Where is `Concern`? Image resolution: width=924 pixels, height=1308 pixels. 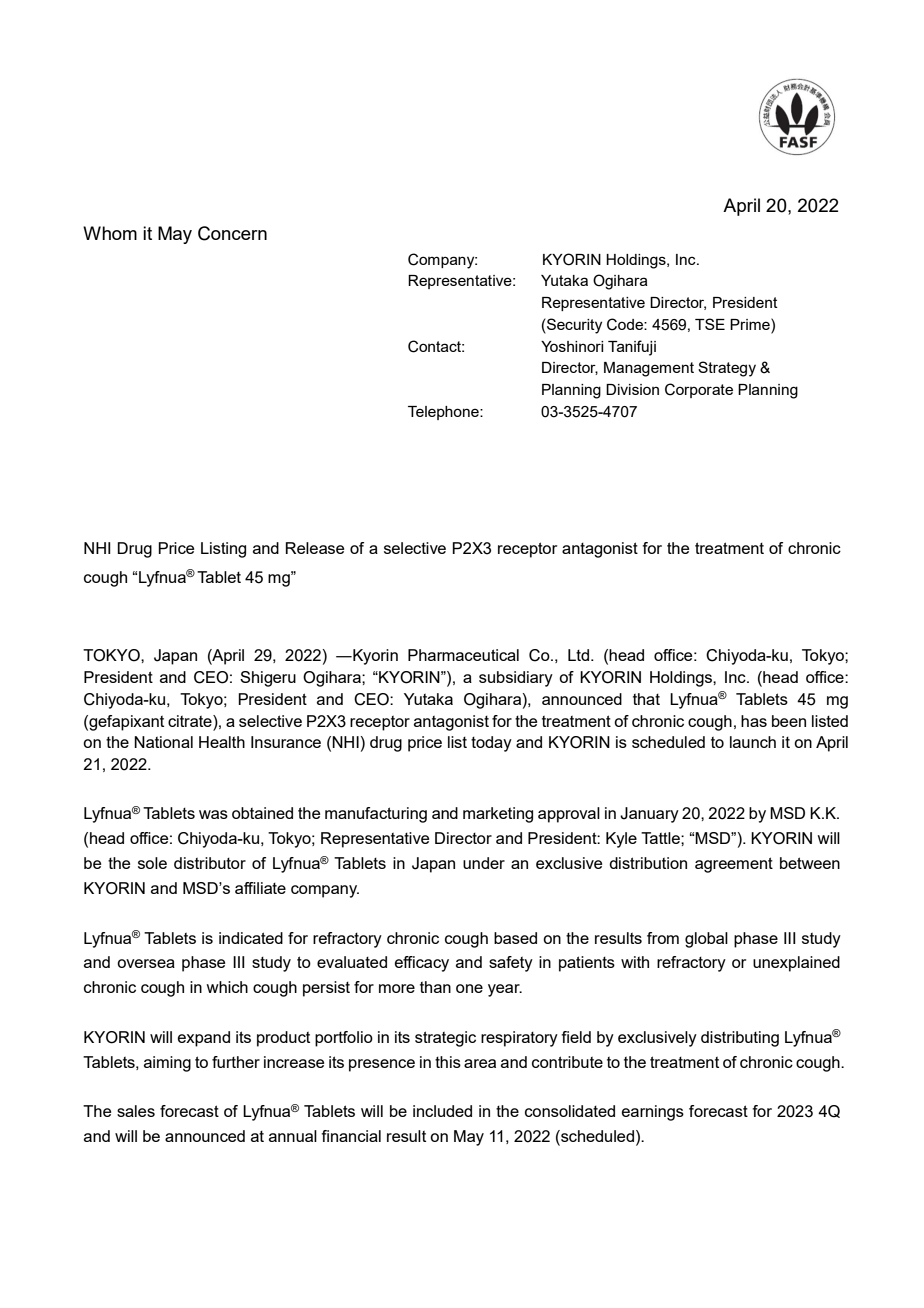
Concern is located at coordinates (232, 233).
